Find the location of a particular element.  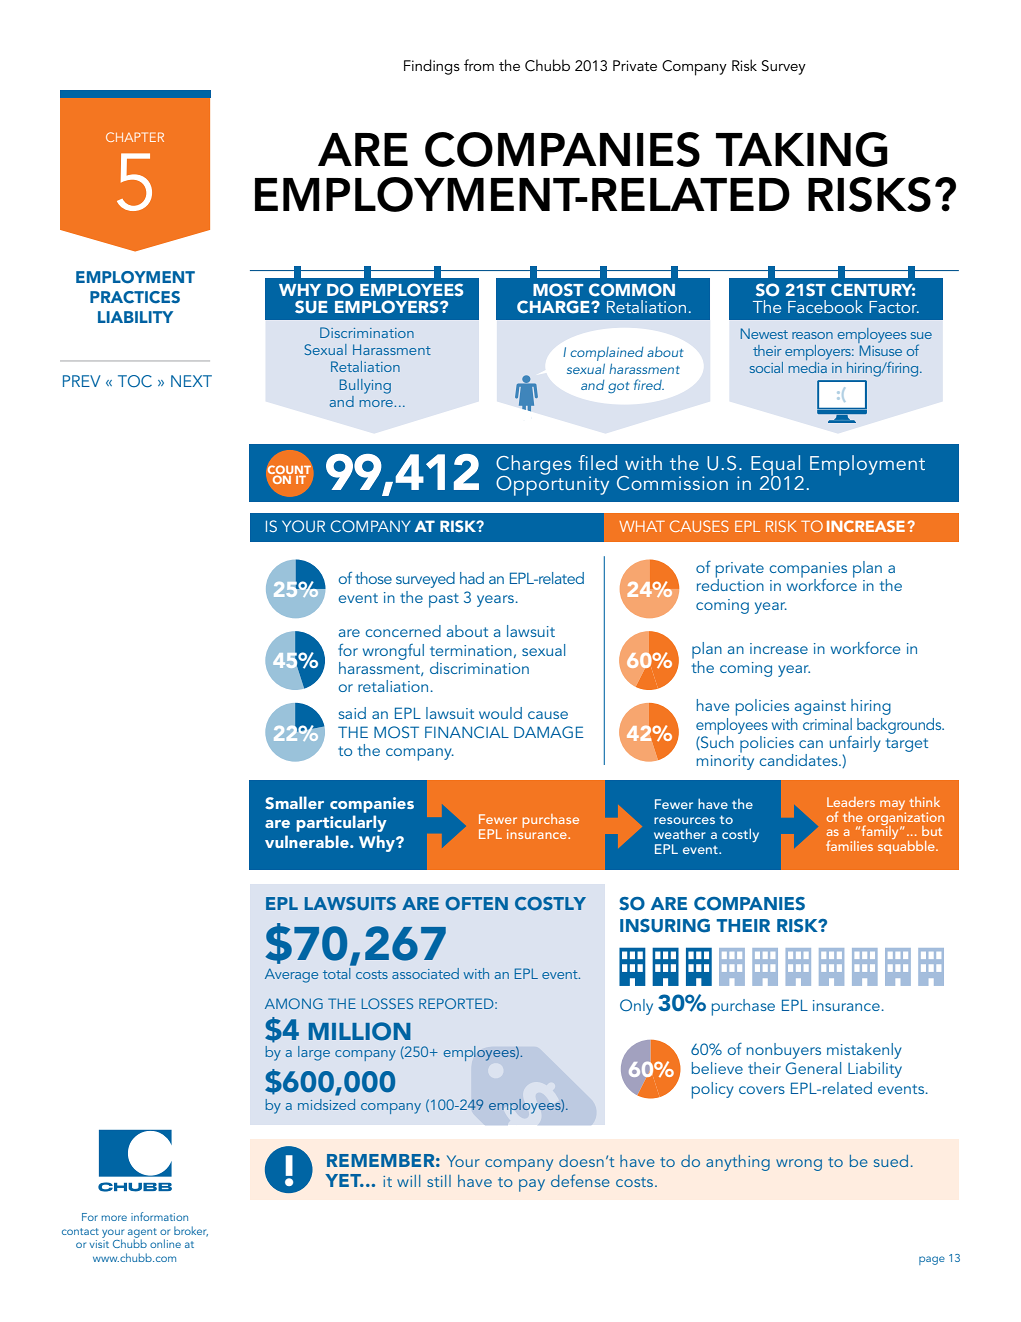

TAKING is located at coordinates (802, 149).
